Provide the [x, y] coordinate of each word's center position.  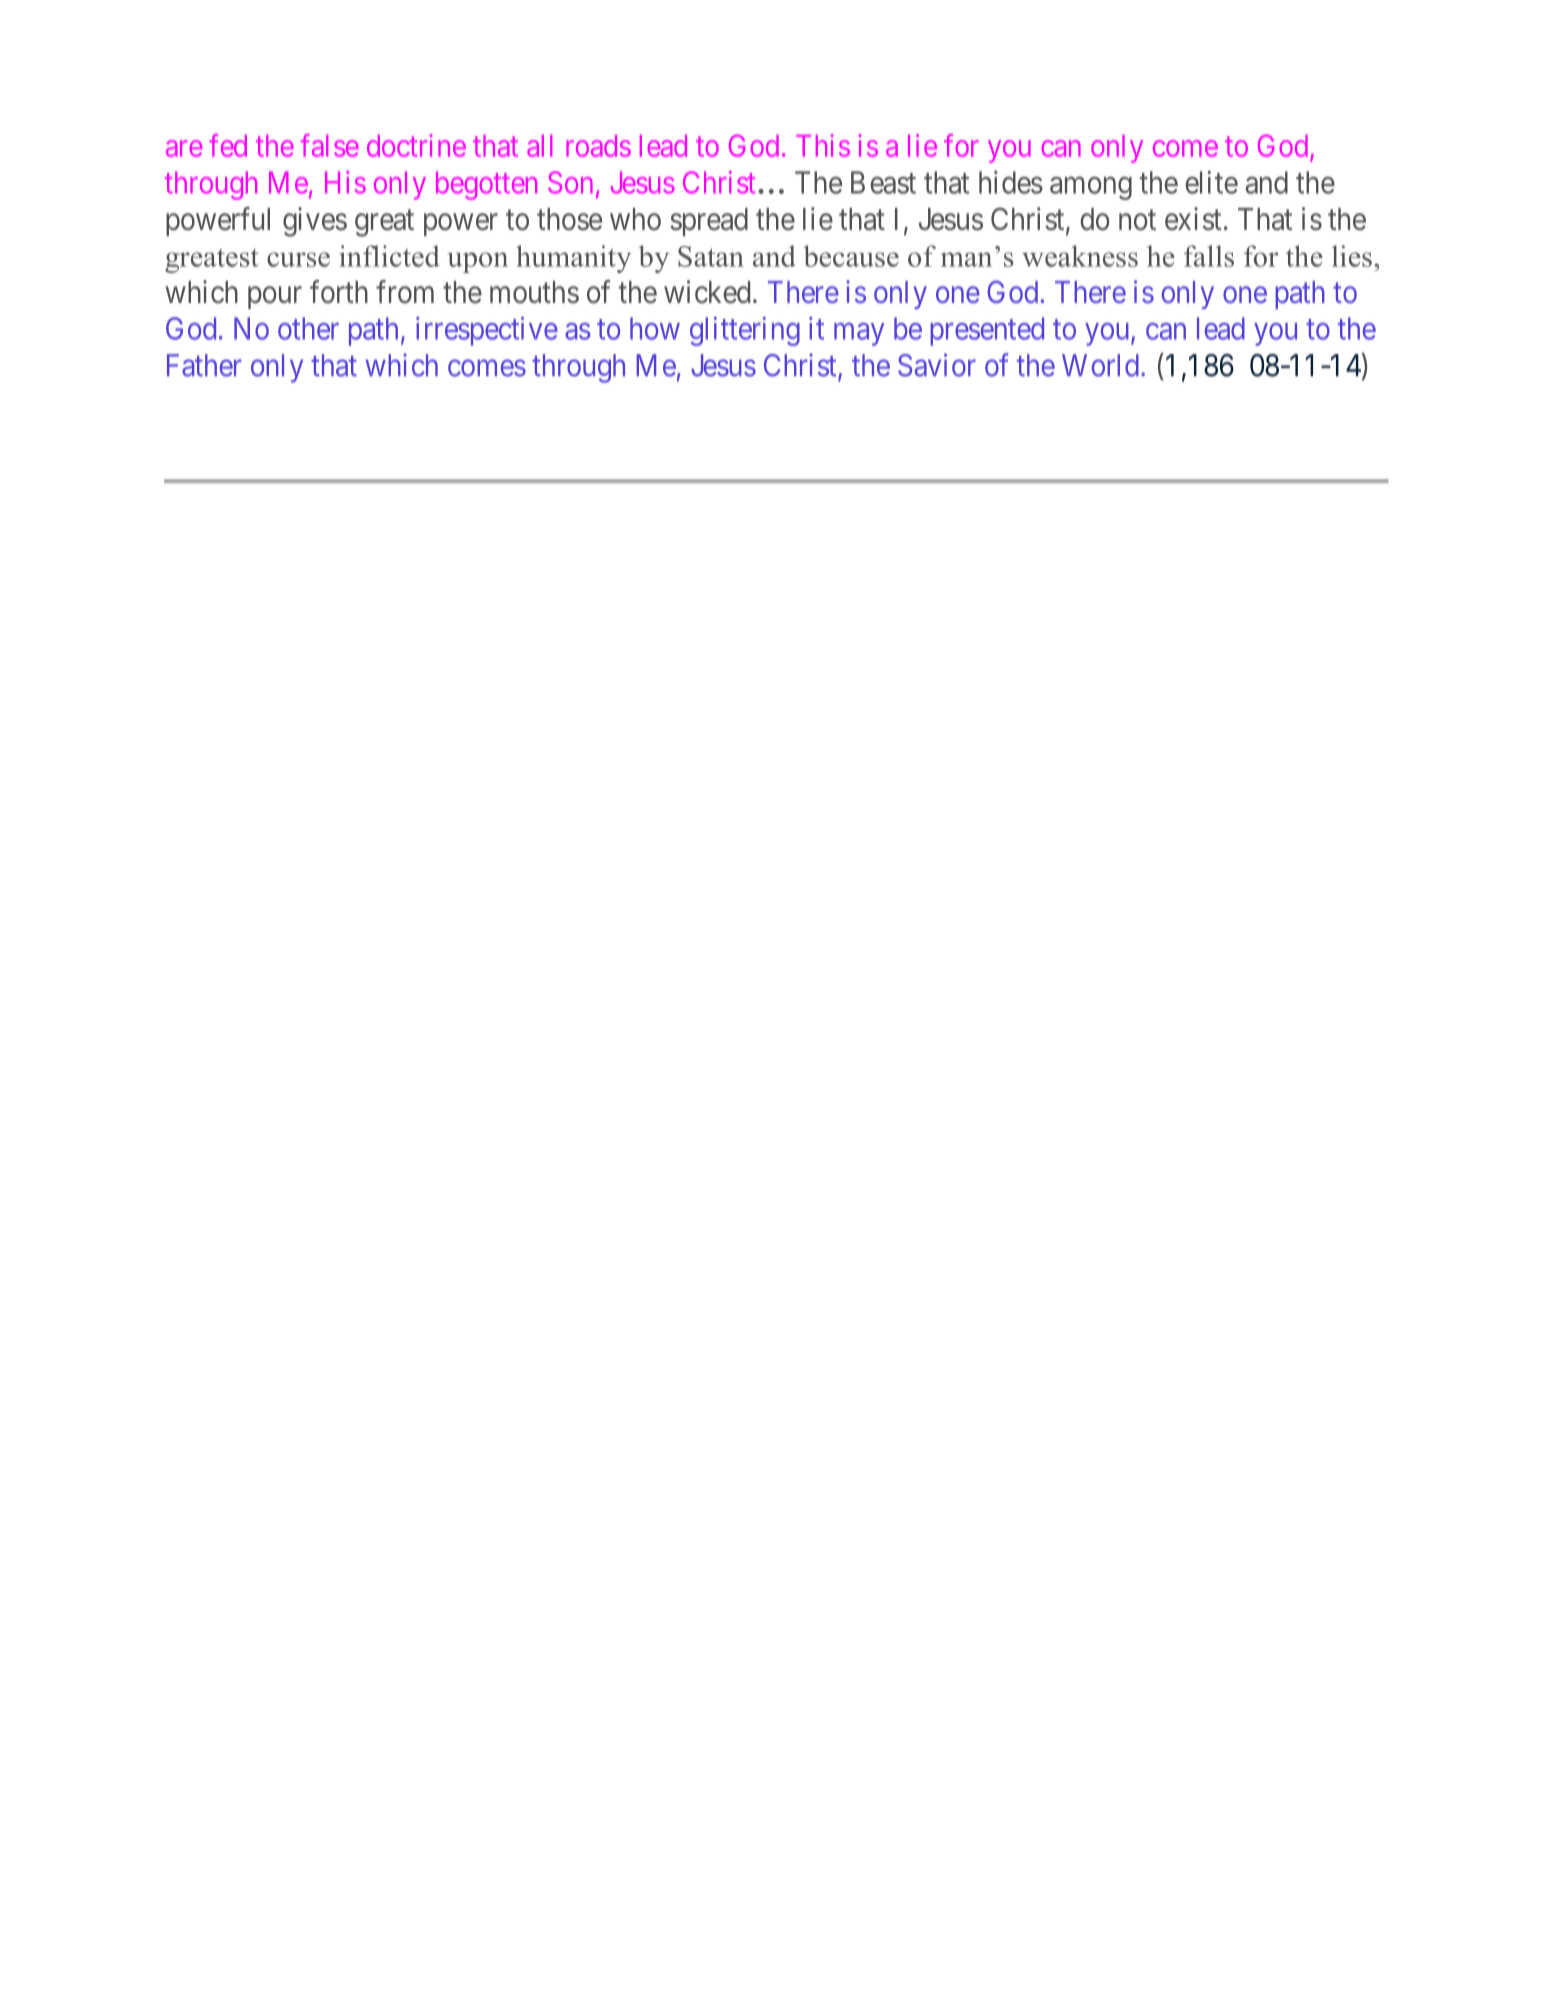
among [1091, 188]
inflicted [389, 256]
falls [1209, 256]
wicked [707, 292]
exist [1193, 219]
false [330, 145]
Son [570, 182]
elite [1211, 182]
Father [204, 365]
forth [339, 292]
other [308, 328]
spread [709, 222]
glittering [745, 331]
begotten [486, 185]
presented [987, 331]
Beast [883, 182]
